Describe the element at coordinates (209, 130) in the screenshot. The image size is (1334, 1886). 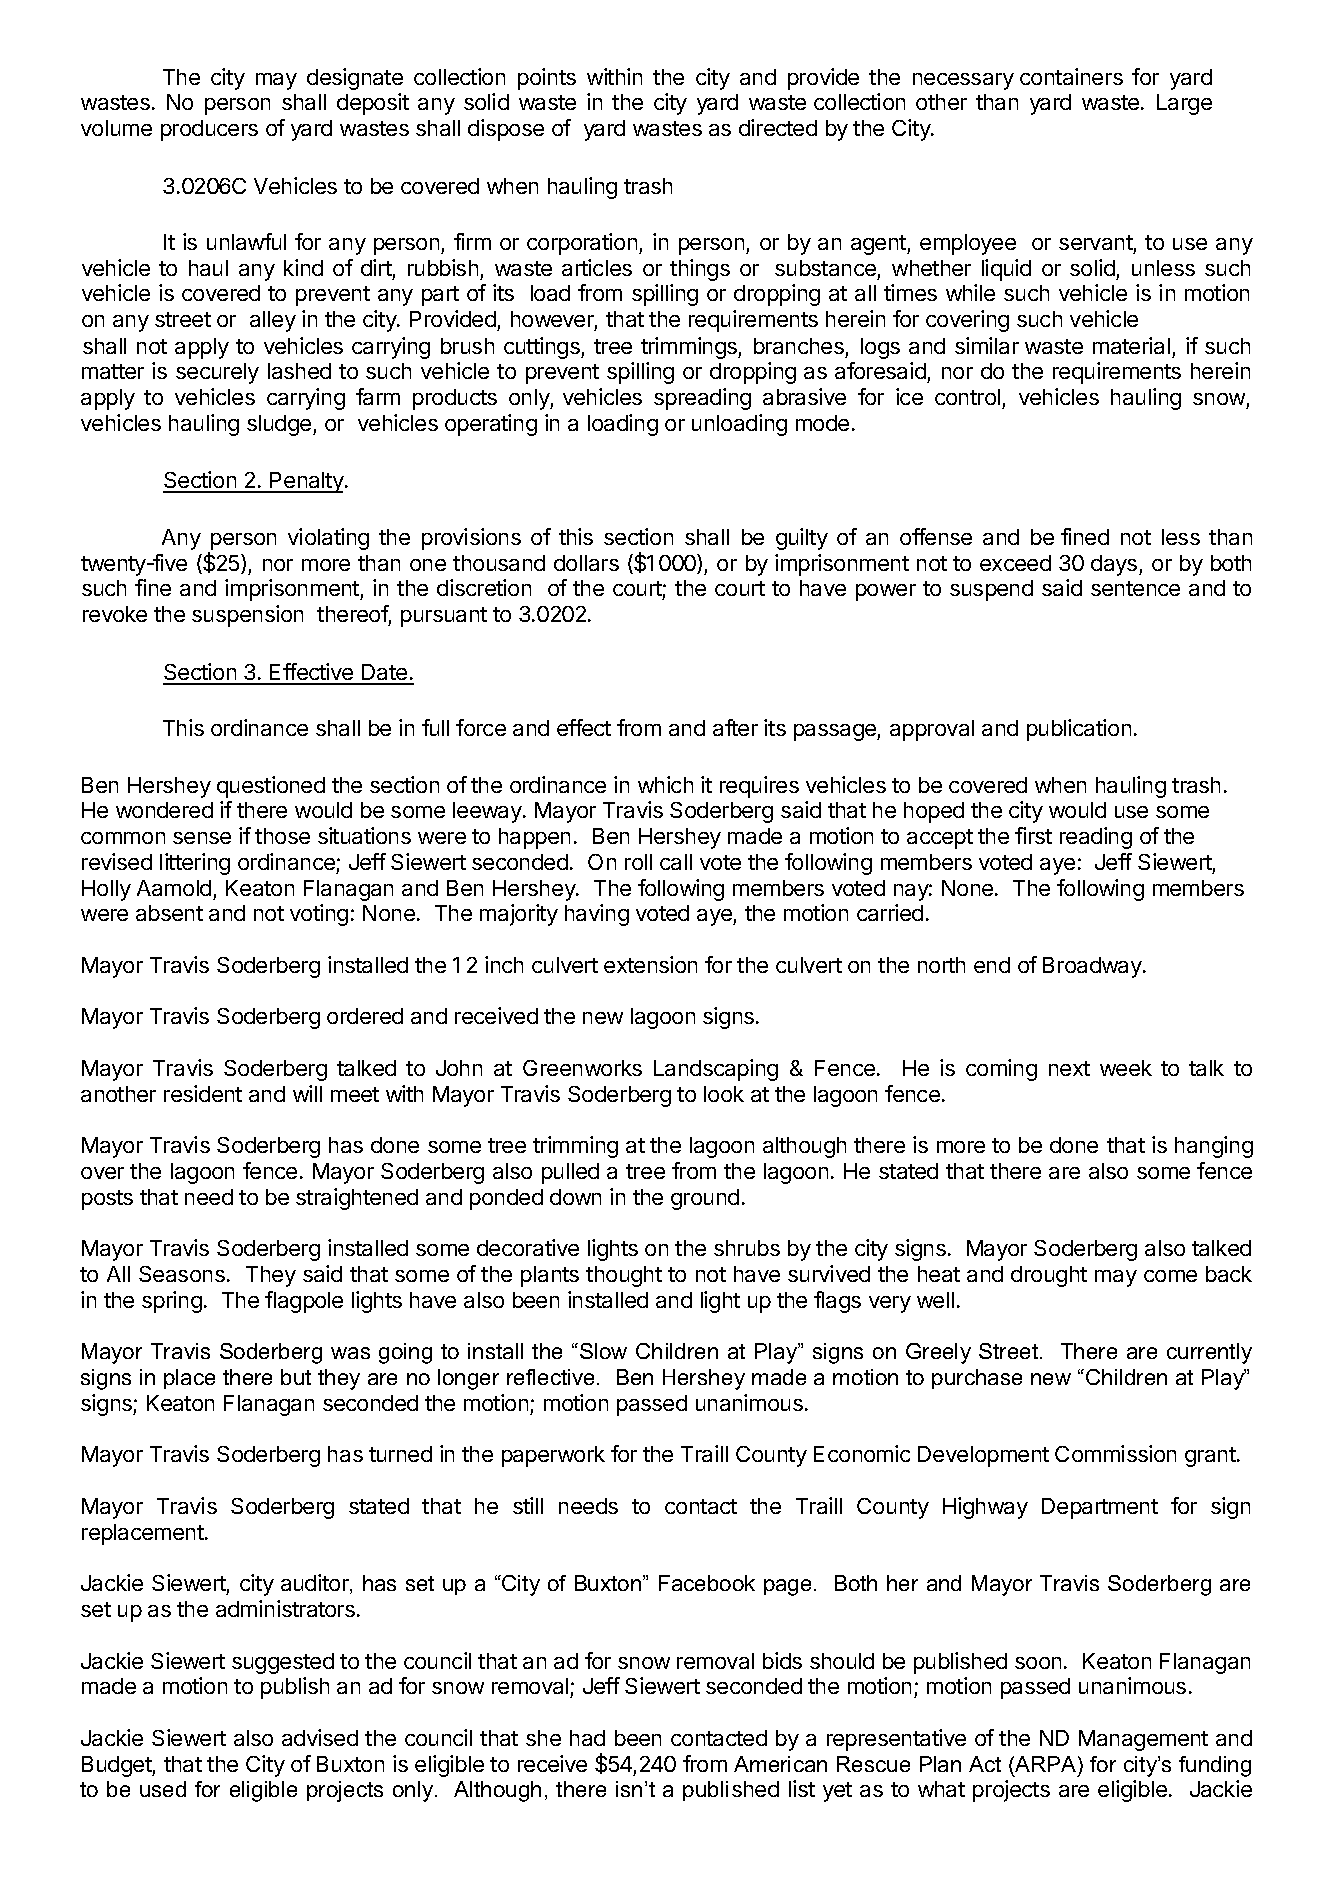
I see `producers` at that location.
